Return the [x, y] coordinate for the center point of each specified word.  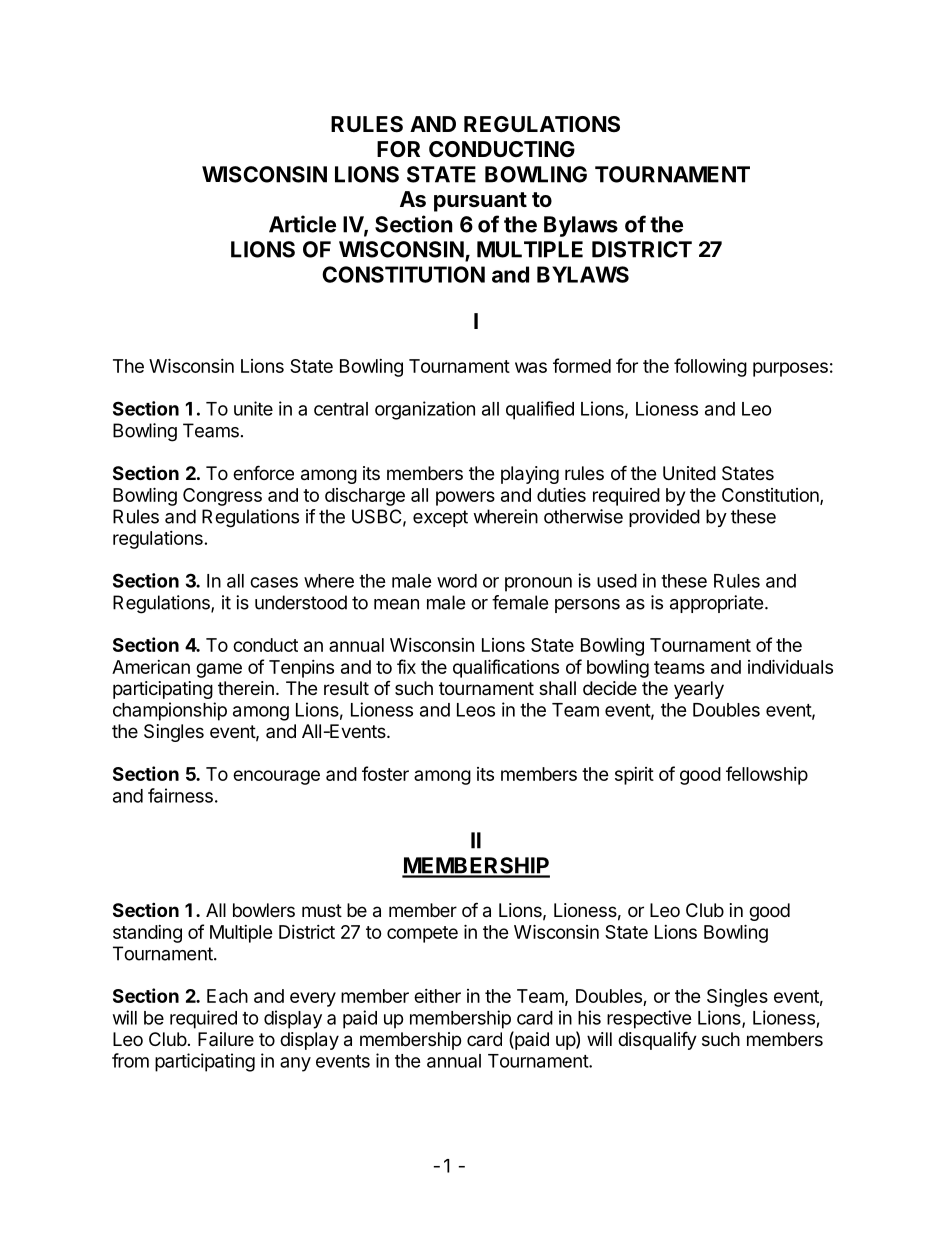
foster [385, 773]
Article [302, 224]
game [219, 670]
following [710, 367]
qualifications [506, 668]
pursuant [480, 202]
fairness [180, 795]
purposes [790, 369]
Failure [226, 1039]
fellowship [767, 775]
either [437, 996]
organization [425, 410]
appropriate [716, 604]
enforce [263, 472]
